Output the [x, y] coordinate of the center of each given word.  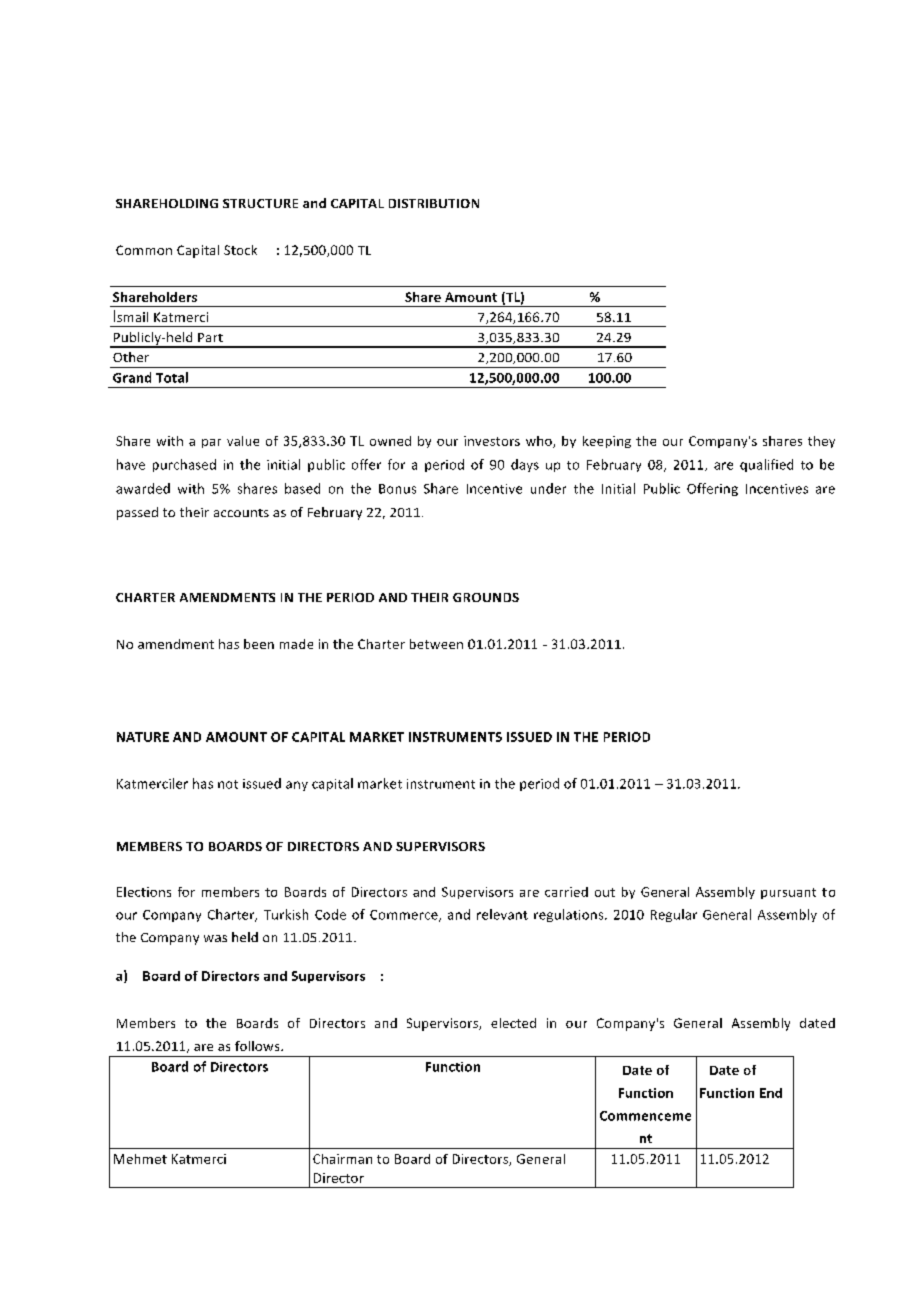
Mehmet [140, 1159]
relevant [502, 914]
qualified [766, 465]
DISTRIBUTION [434, 203]
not [228, 784]
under [548, 488]
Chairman [342, 1159]
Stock [240, 250]
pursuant [788, 893]
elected [513, 1023]
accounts [241, 513]
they [821, 442]
